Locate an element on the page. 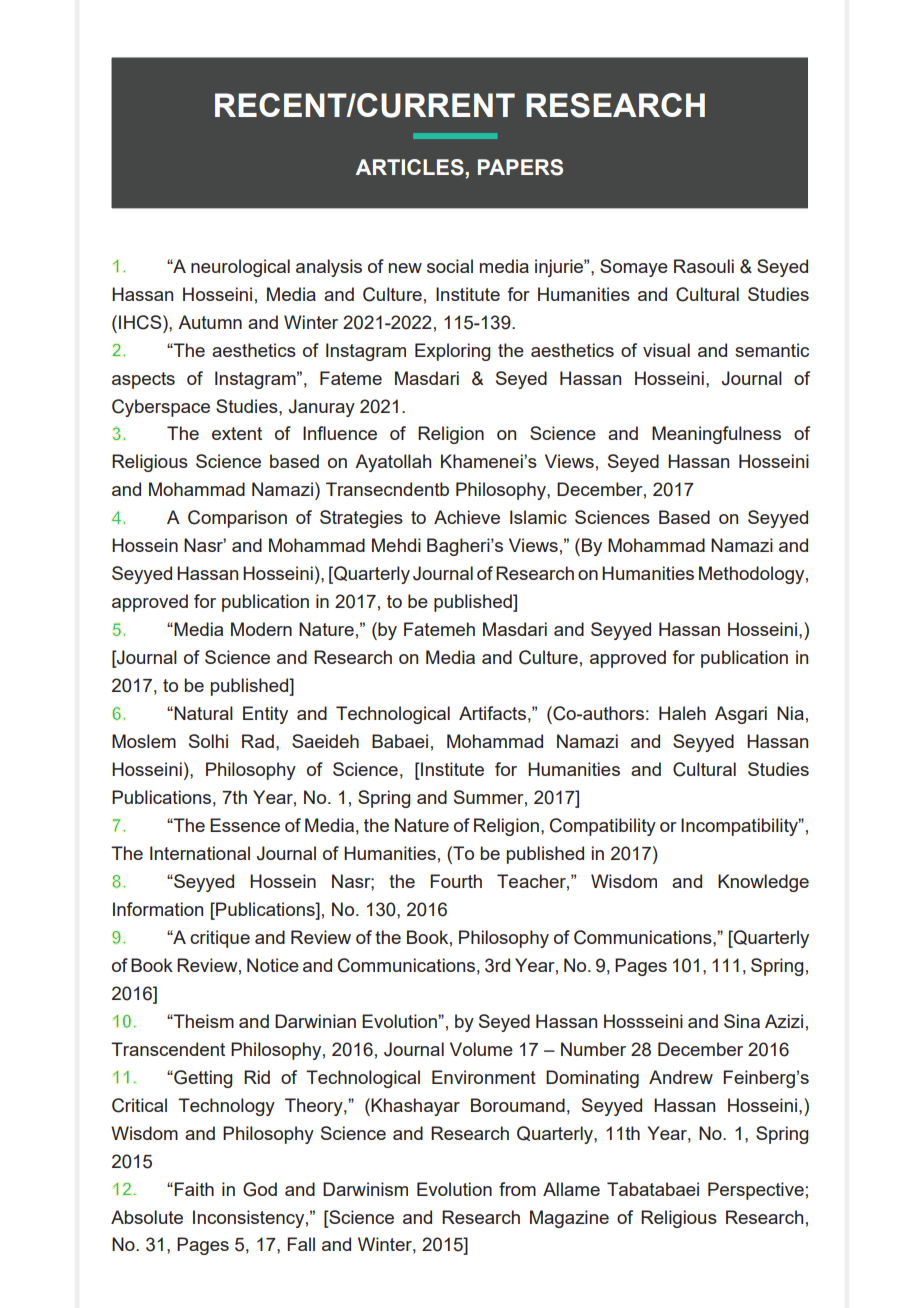 The image size is (924, 1308). neurological is located at coordinates (240, 268).
